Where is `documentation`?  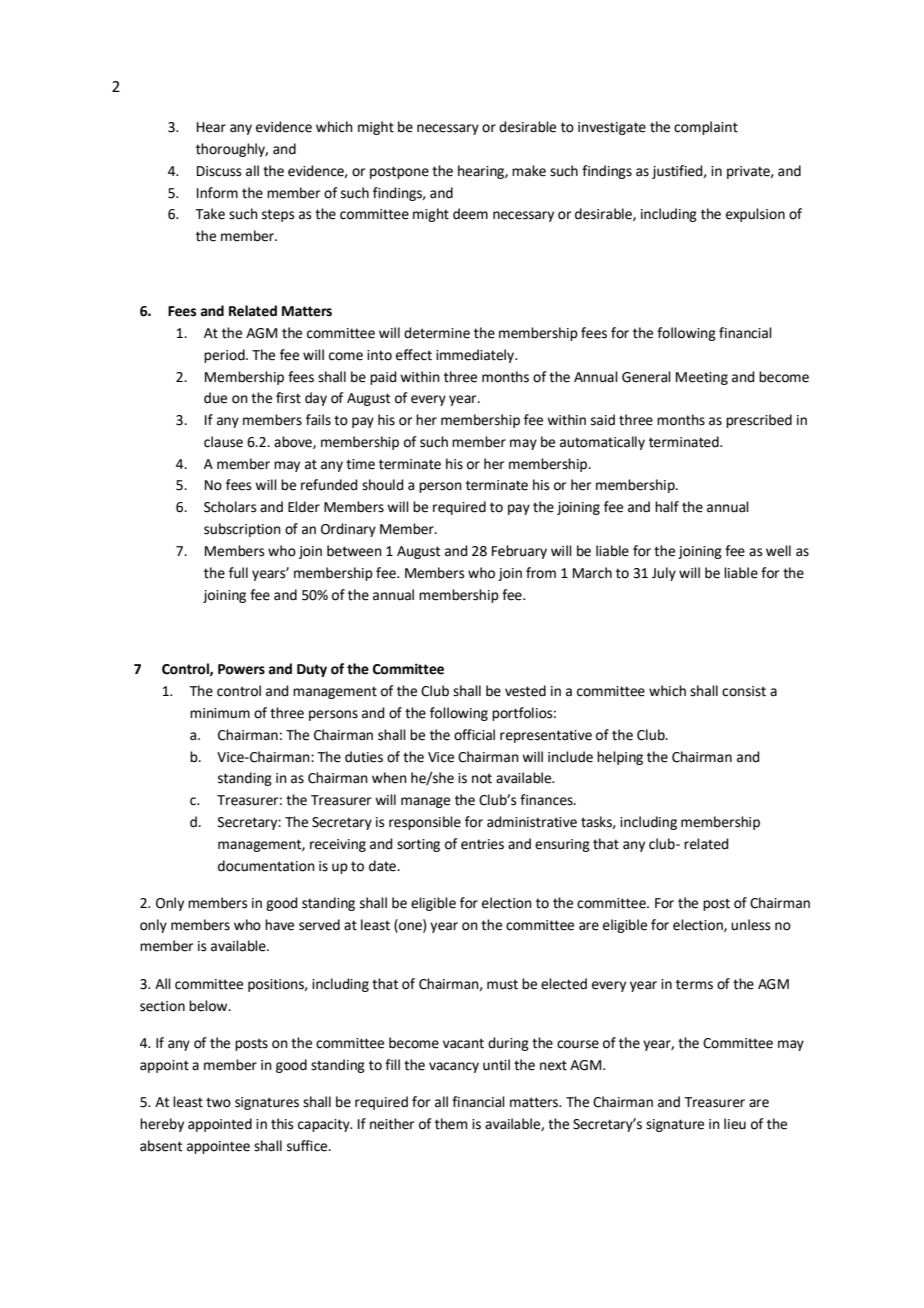
documentation is located at coordinates (266, 866).
